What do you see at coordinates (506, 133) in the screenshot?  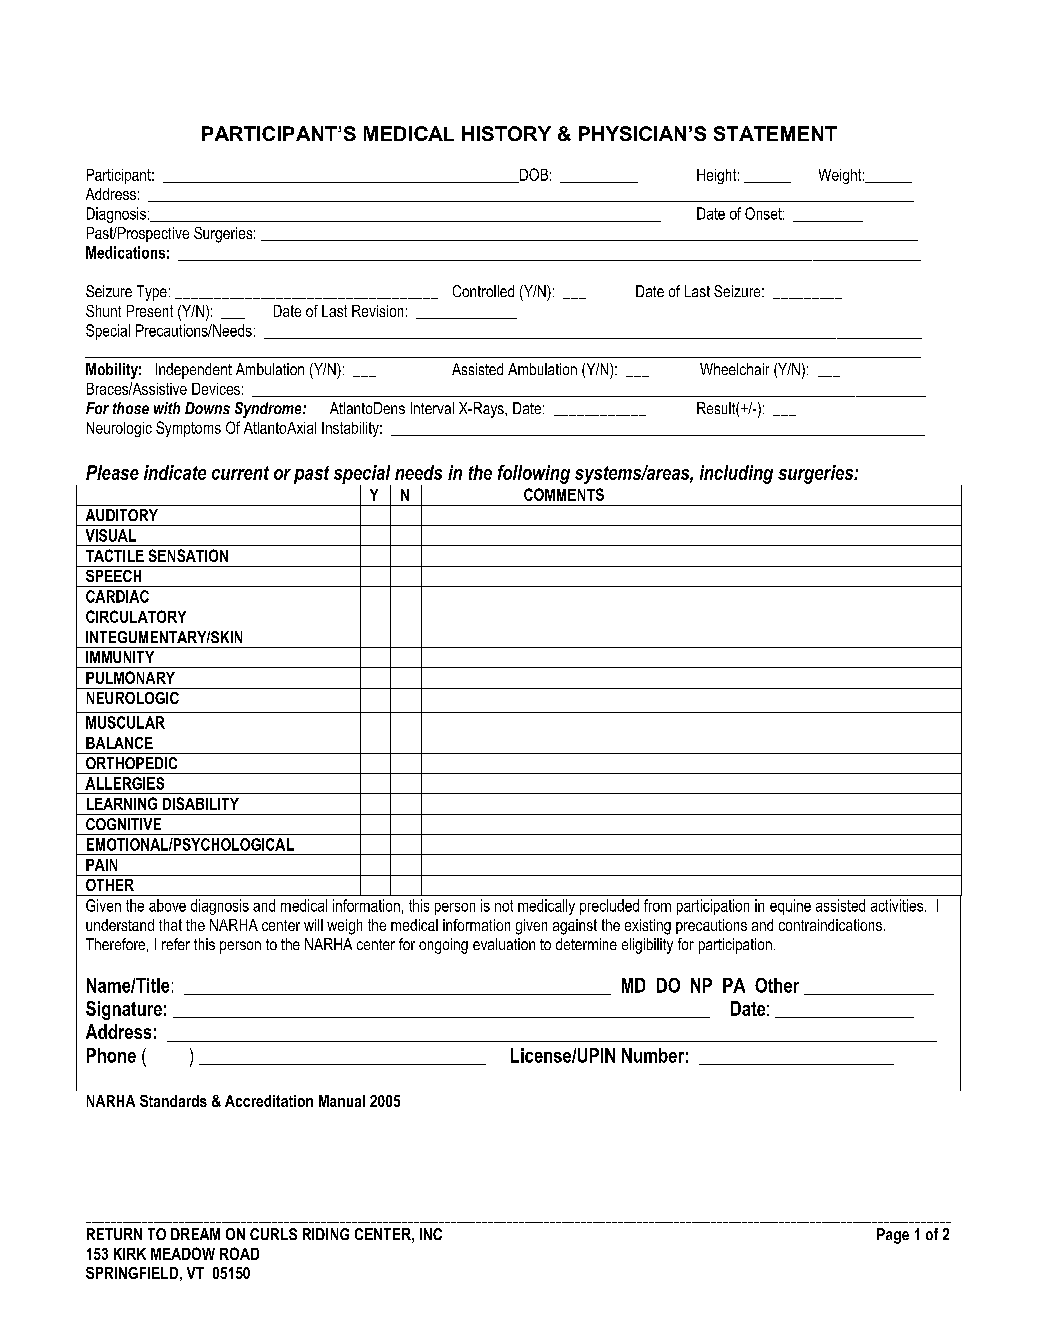 I see `HISTORY` at bounding box center [506, 133].
